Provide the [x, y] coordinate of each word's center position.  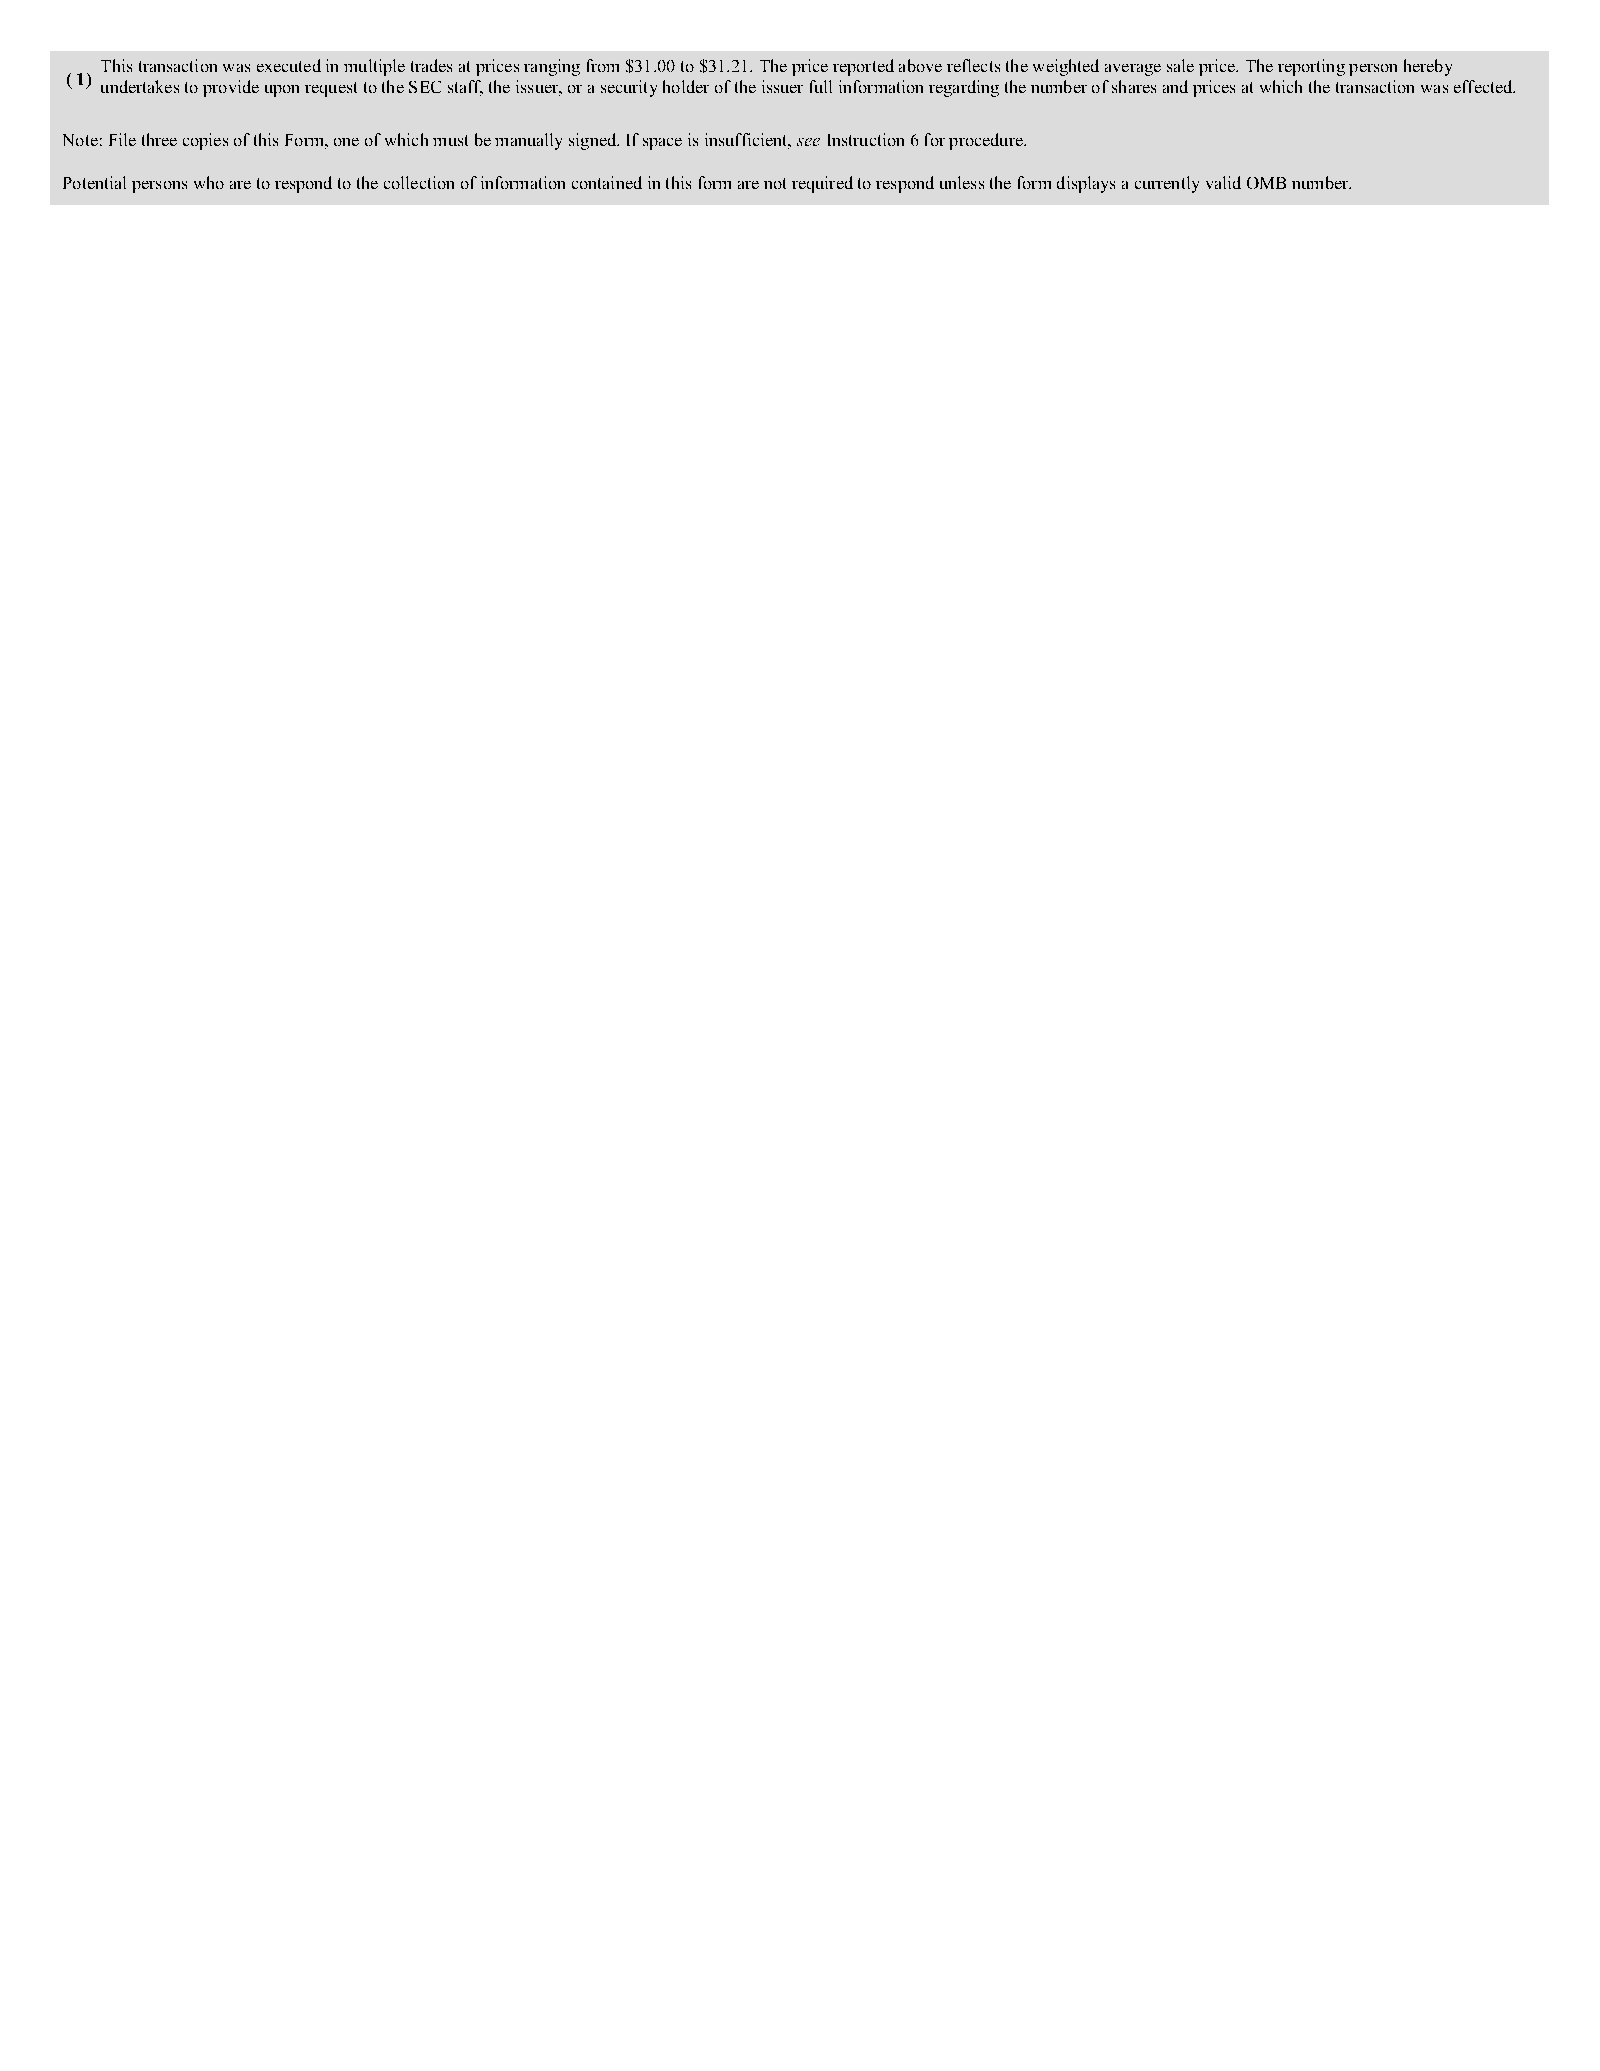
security [629, 88]
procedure [987, 141]
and [1175, 86]
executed [289, 65]
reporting [1311, 67]
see [808, 142]
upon [282, 91]
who [209, 182]
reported [863, 67]
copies [205, 141]
